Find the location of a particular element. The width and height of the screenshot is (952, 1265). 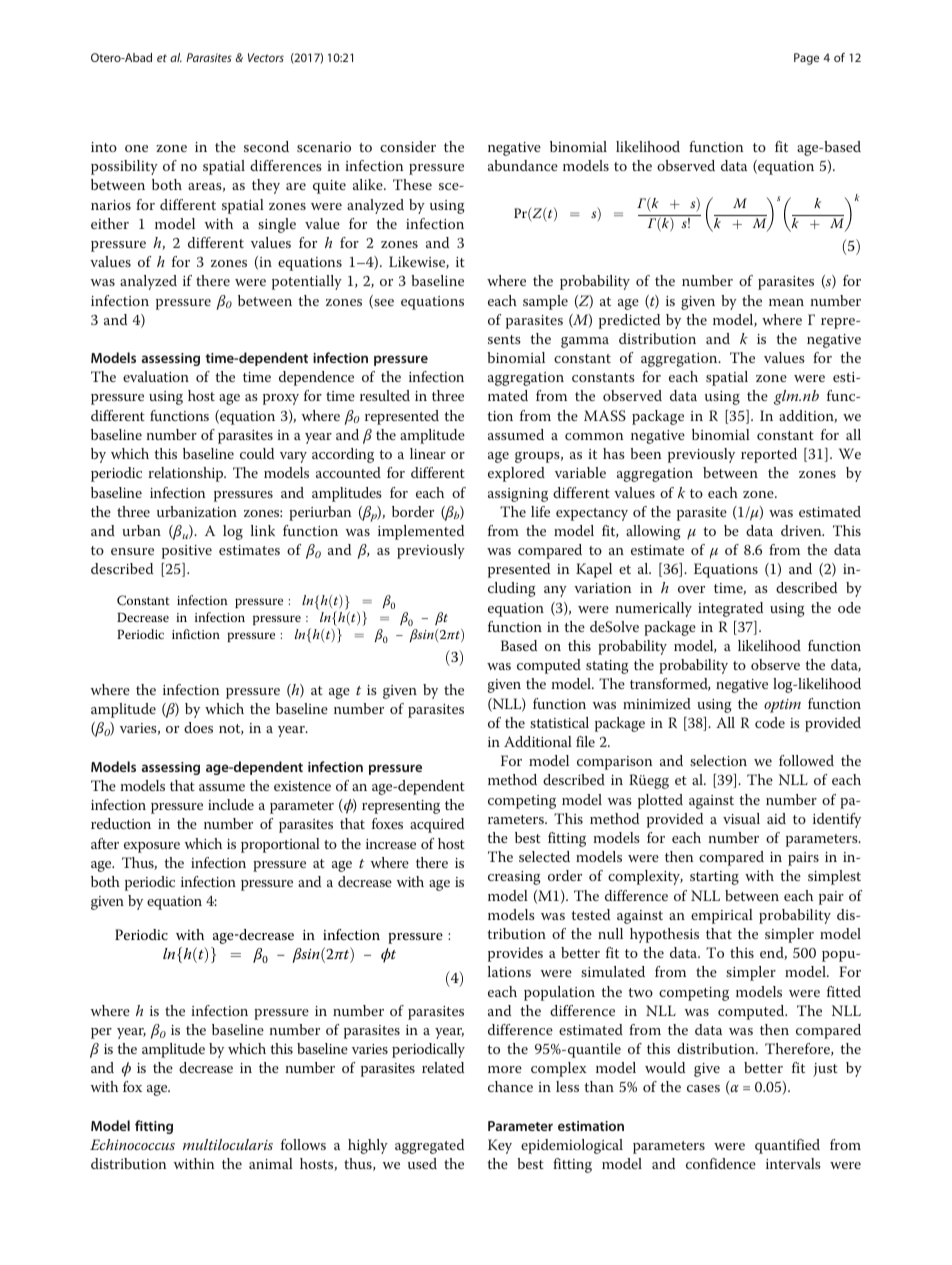

include is located at coordinates (231, 804).
